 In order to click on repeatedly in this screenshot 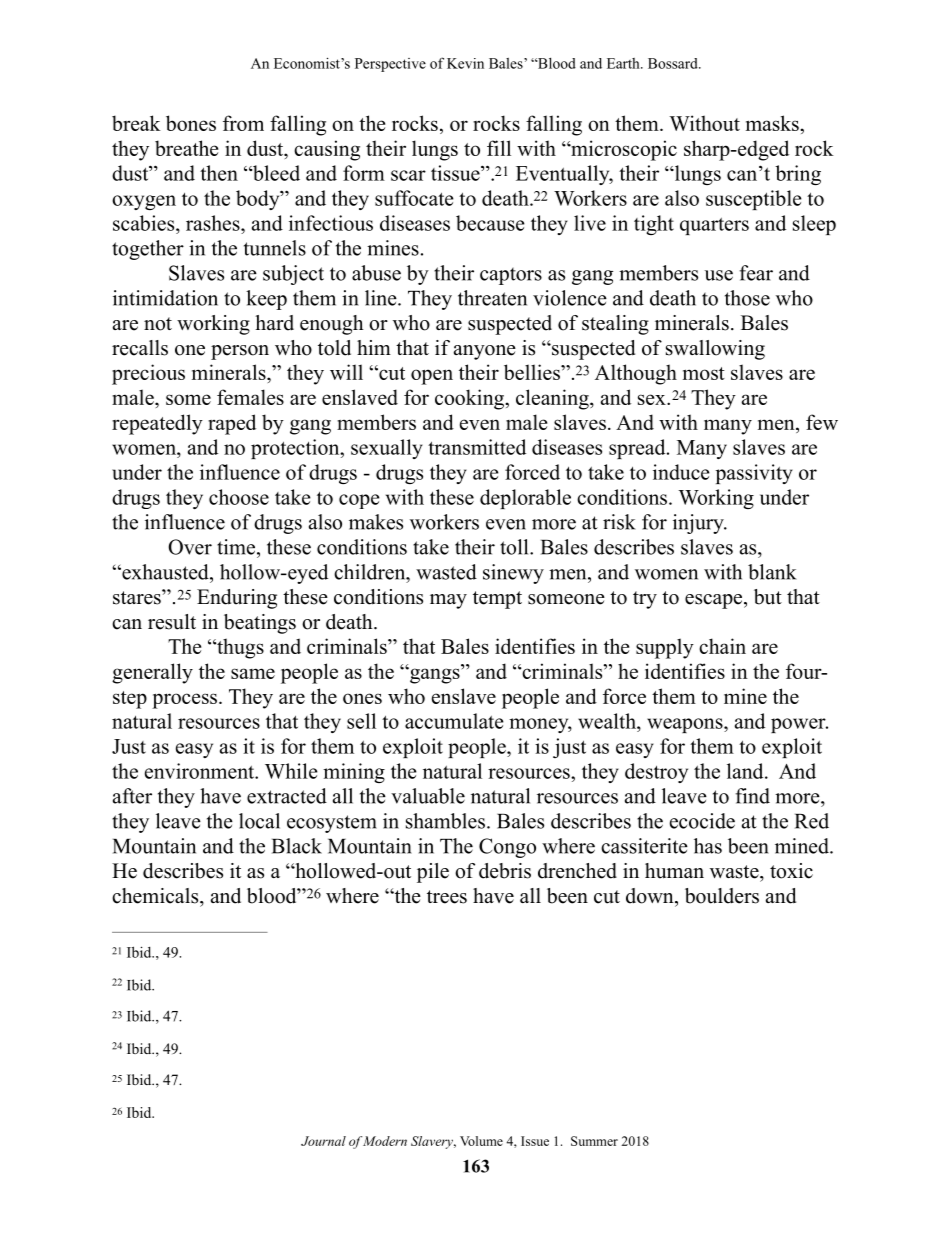, I will do `click(157, 424)`.
